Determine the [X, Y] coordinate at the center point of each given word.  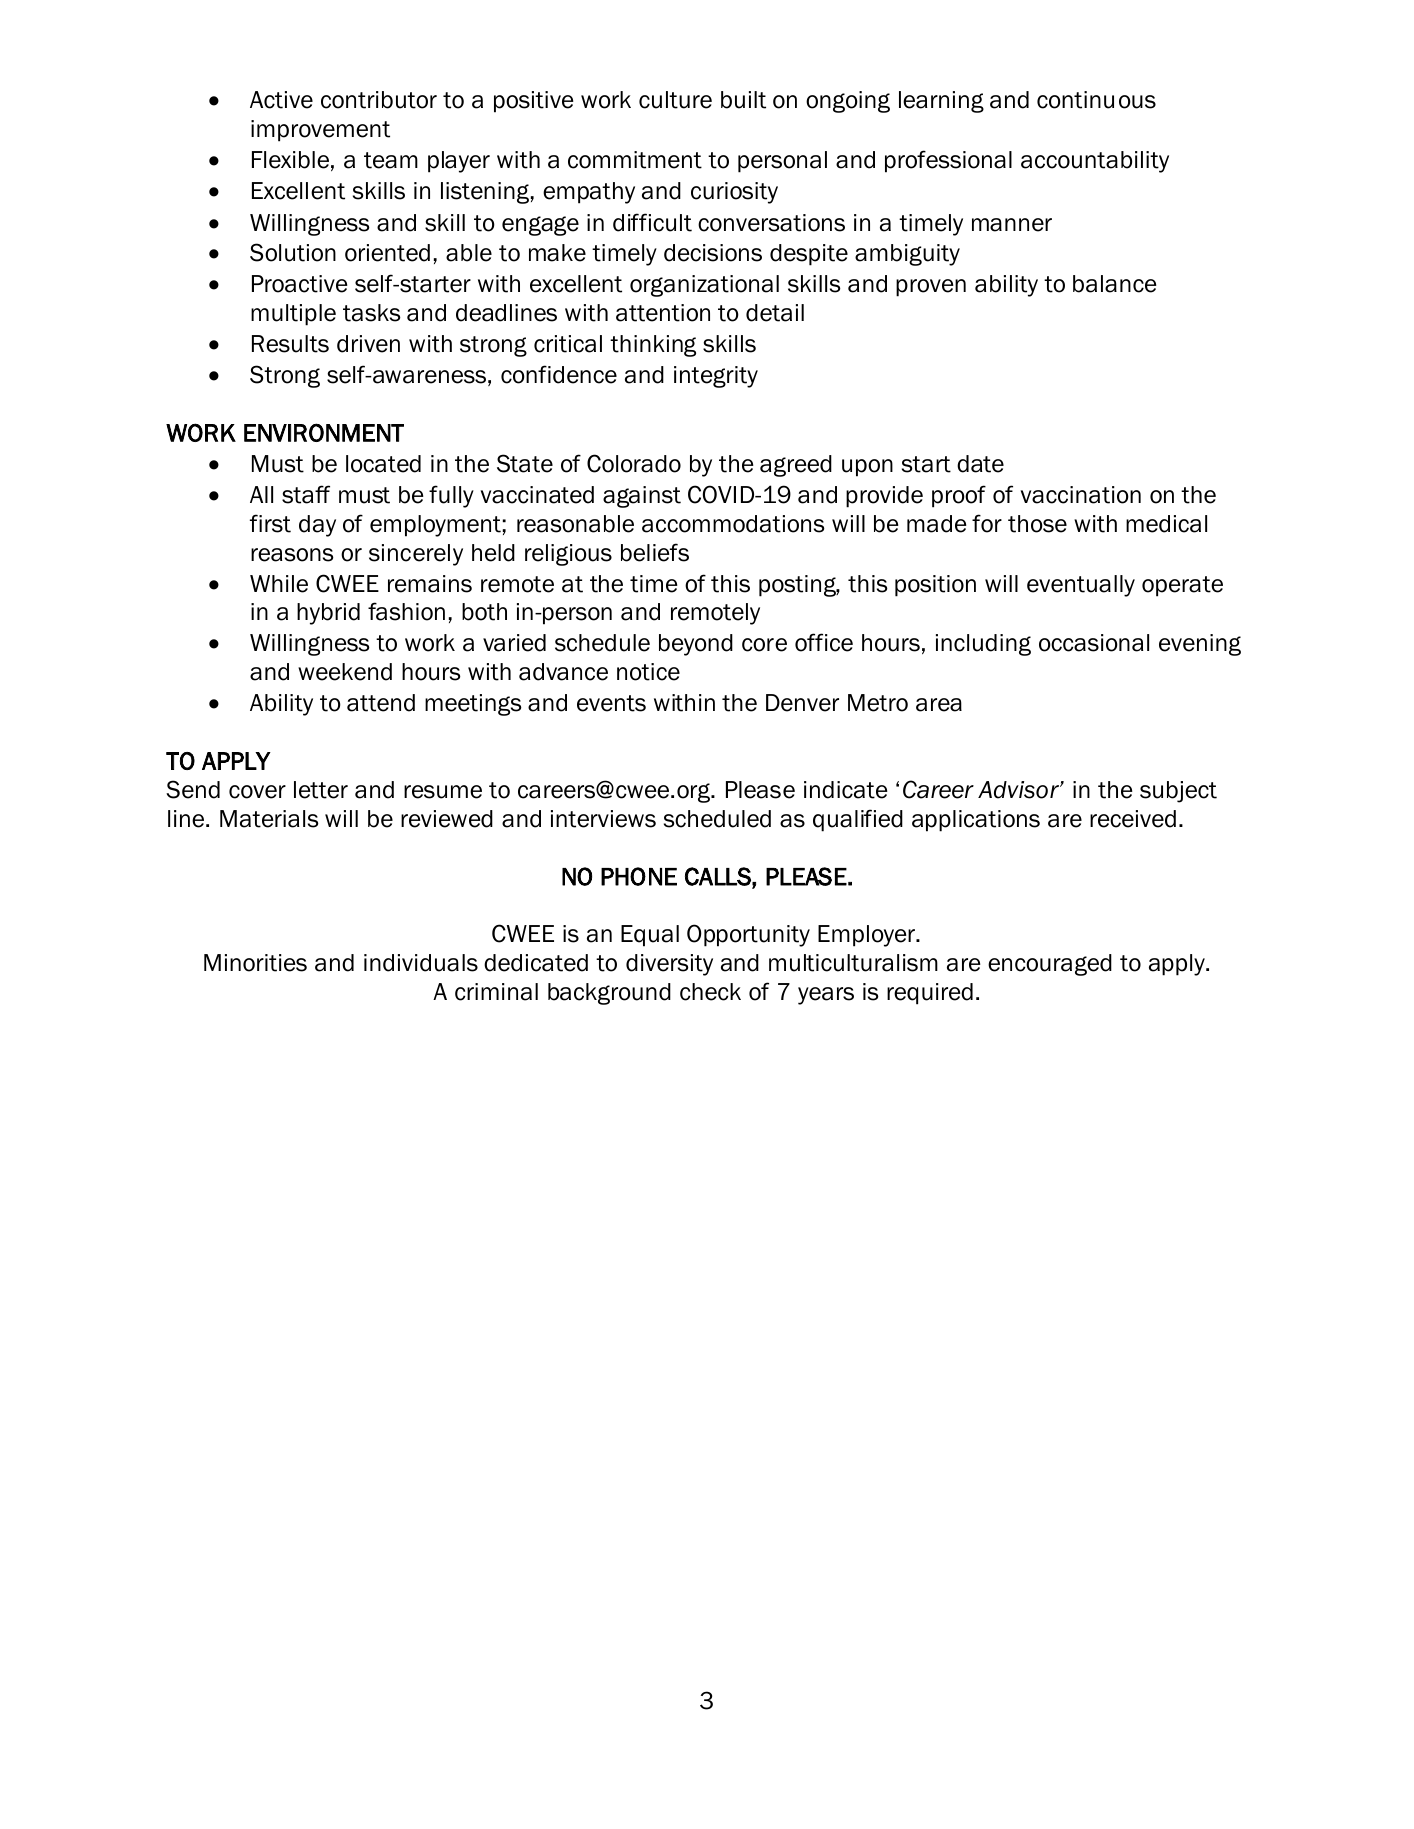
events [611, 703]
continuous [1096, 100]
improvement [320, 131]
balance [1115, 284]
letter [321, 790]
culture [675, 100]
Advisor [1019, 790]
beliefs [655, 552]
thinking [653, 346]
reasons [292, 555]
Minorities [255, 963]
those [1037, 524]
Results [290, 344]
